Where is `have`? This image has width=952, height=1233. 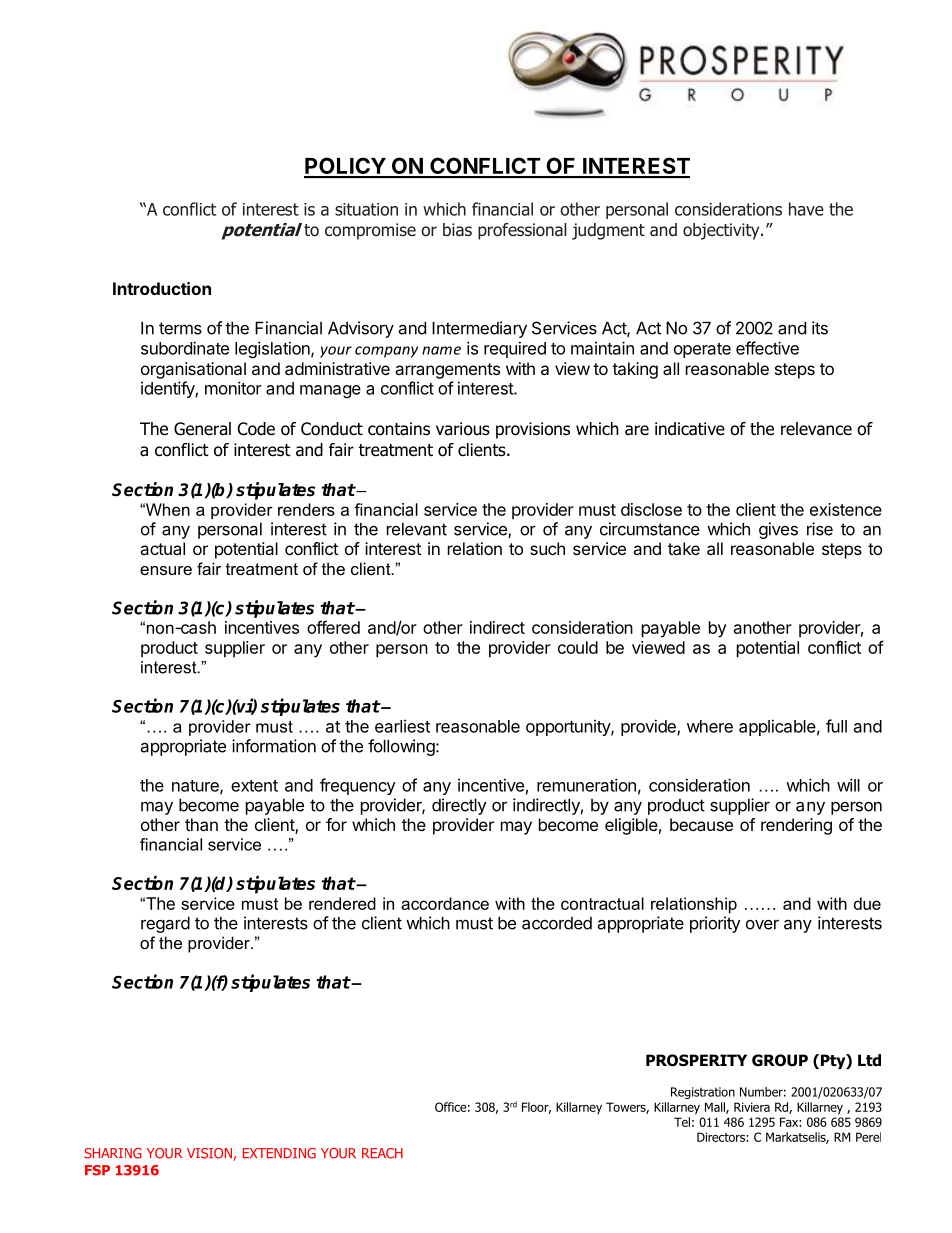
have is located at coordinates (806, 209).
